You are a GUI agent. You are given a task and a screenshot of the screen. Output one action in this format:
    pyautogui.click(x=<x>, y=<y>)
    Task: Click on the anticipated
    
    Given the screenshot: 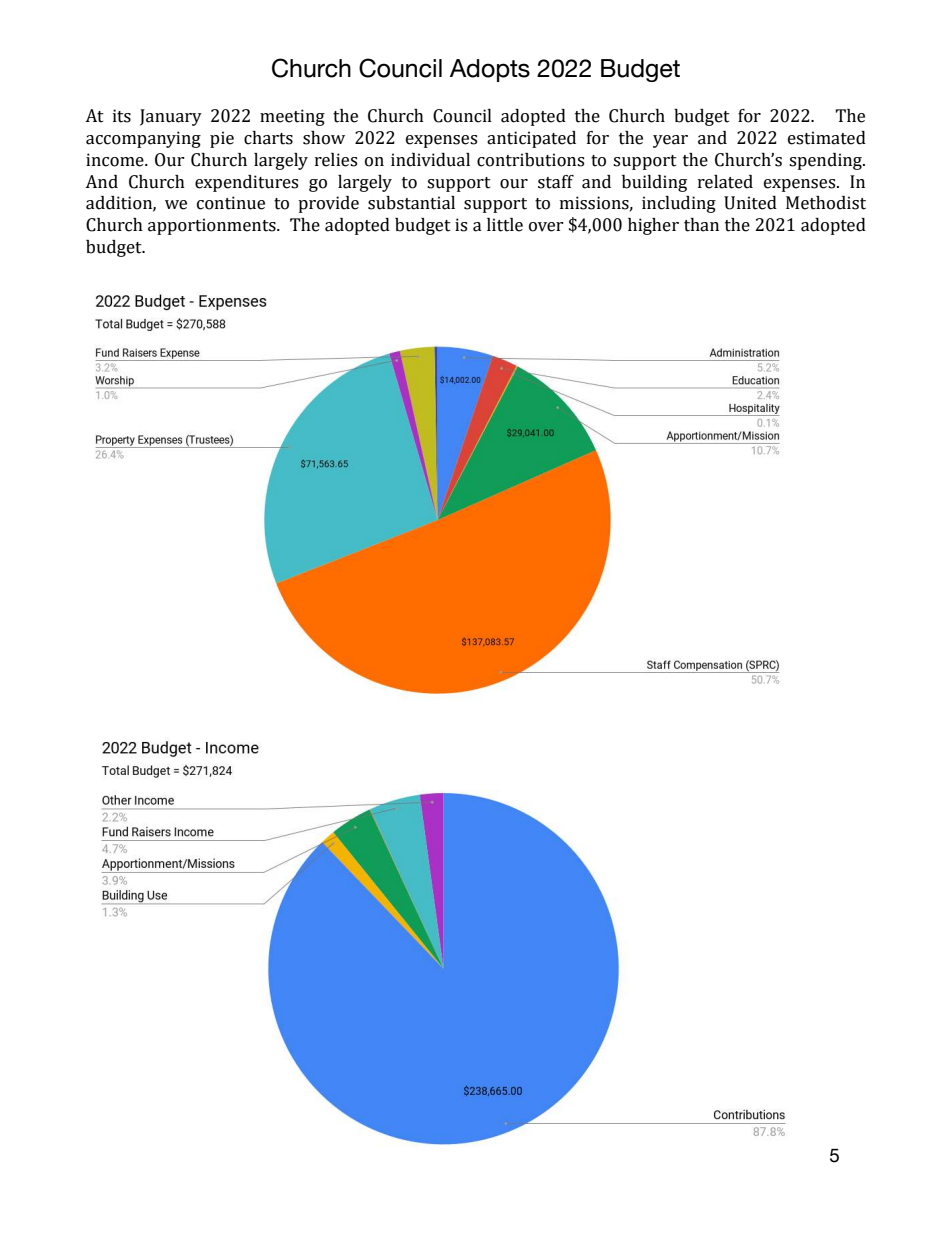 What is the action you would take?
    pyautogui.click(x=531, y=139)
